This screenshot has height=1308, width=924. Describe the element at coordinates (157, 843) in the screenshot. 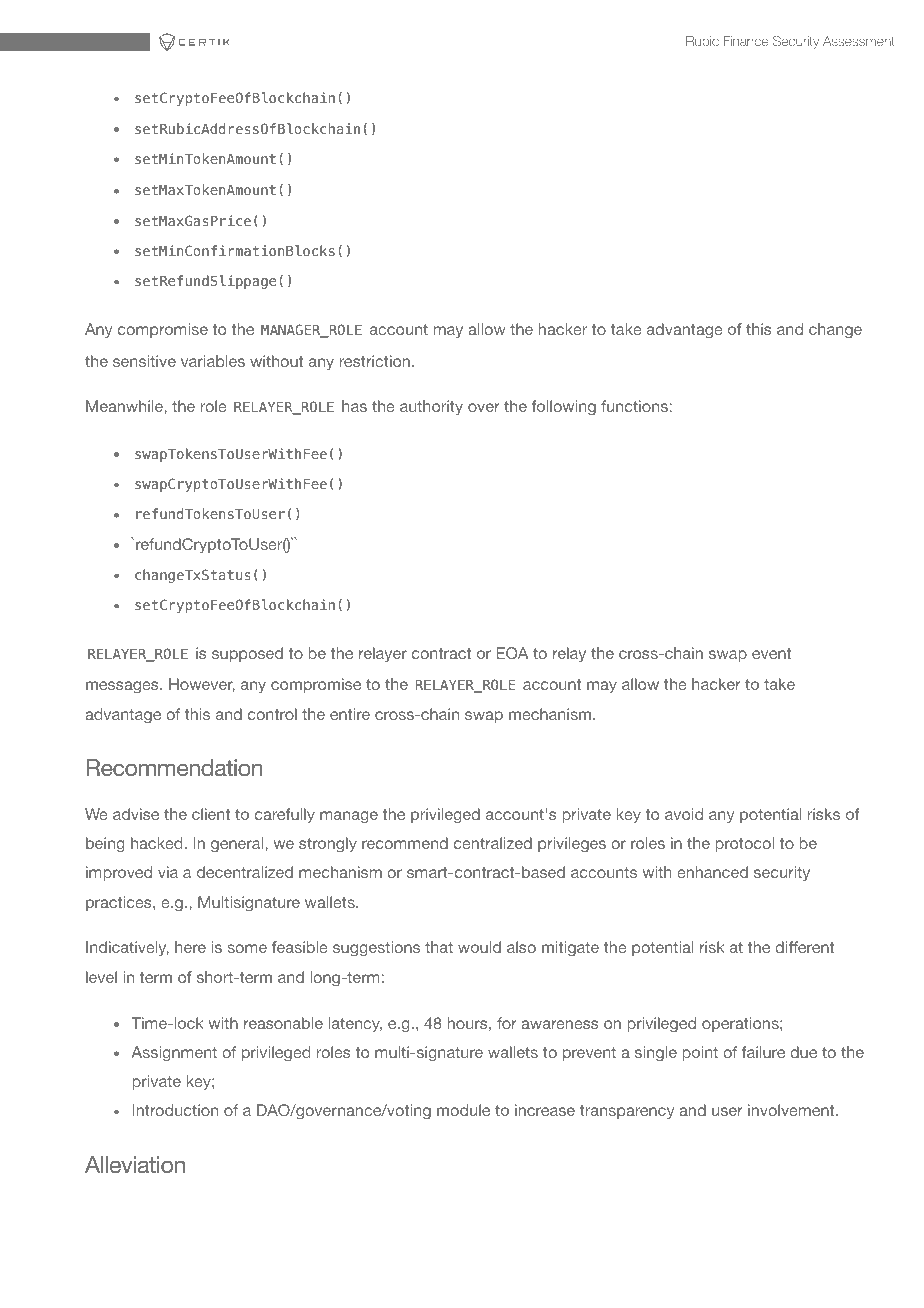

I see `hacked` at that location.
